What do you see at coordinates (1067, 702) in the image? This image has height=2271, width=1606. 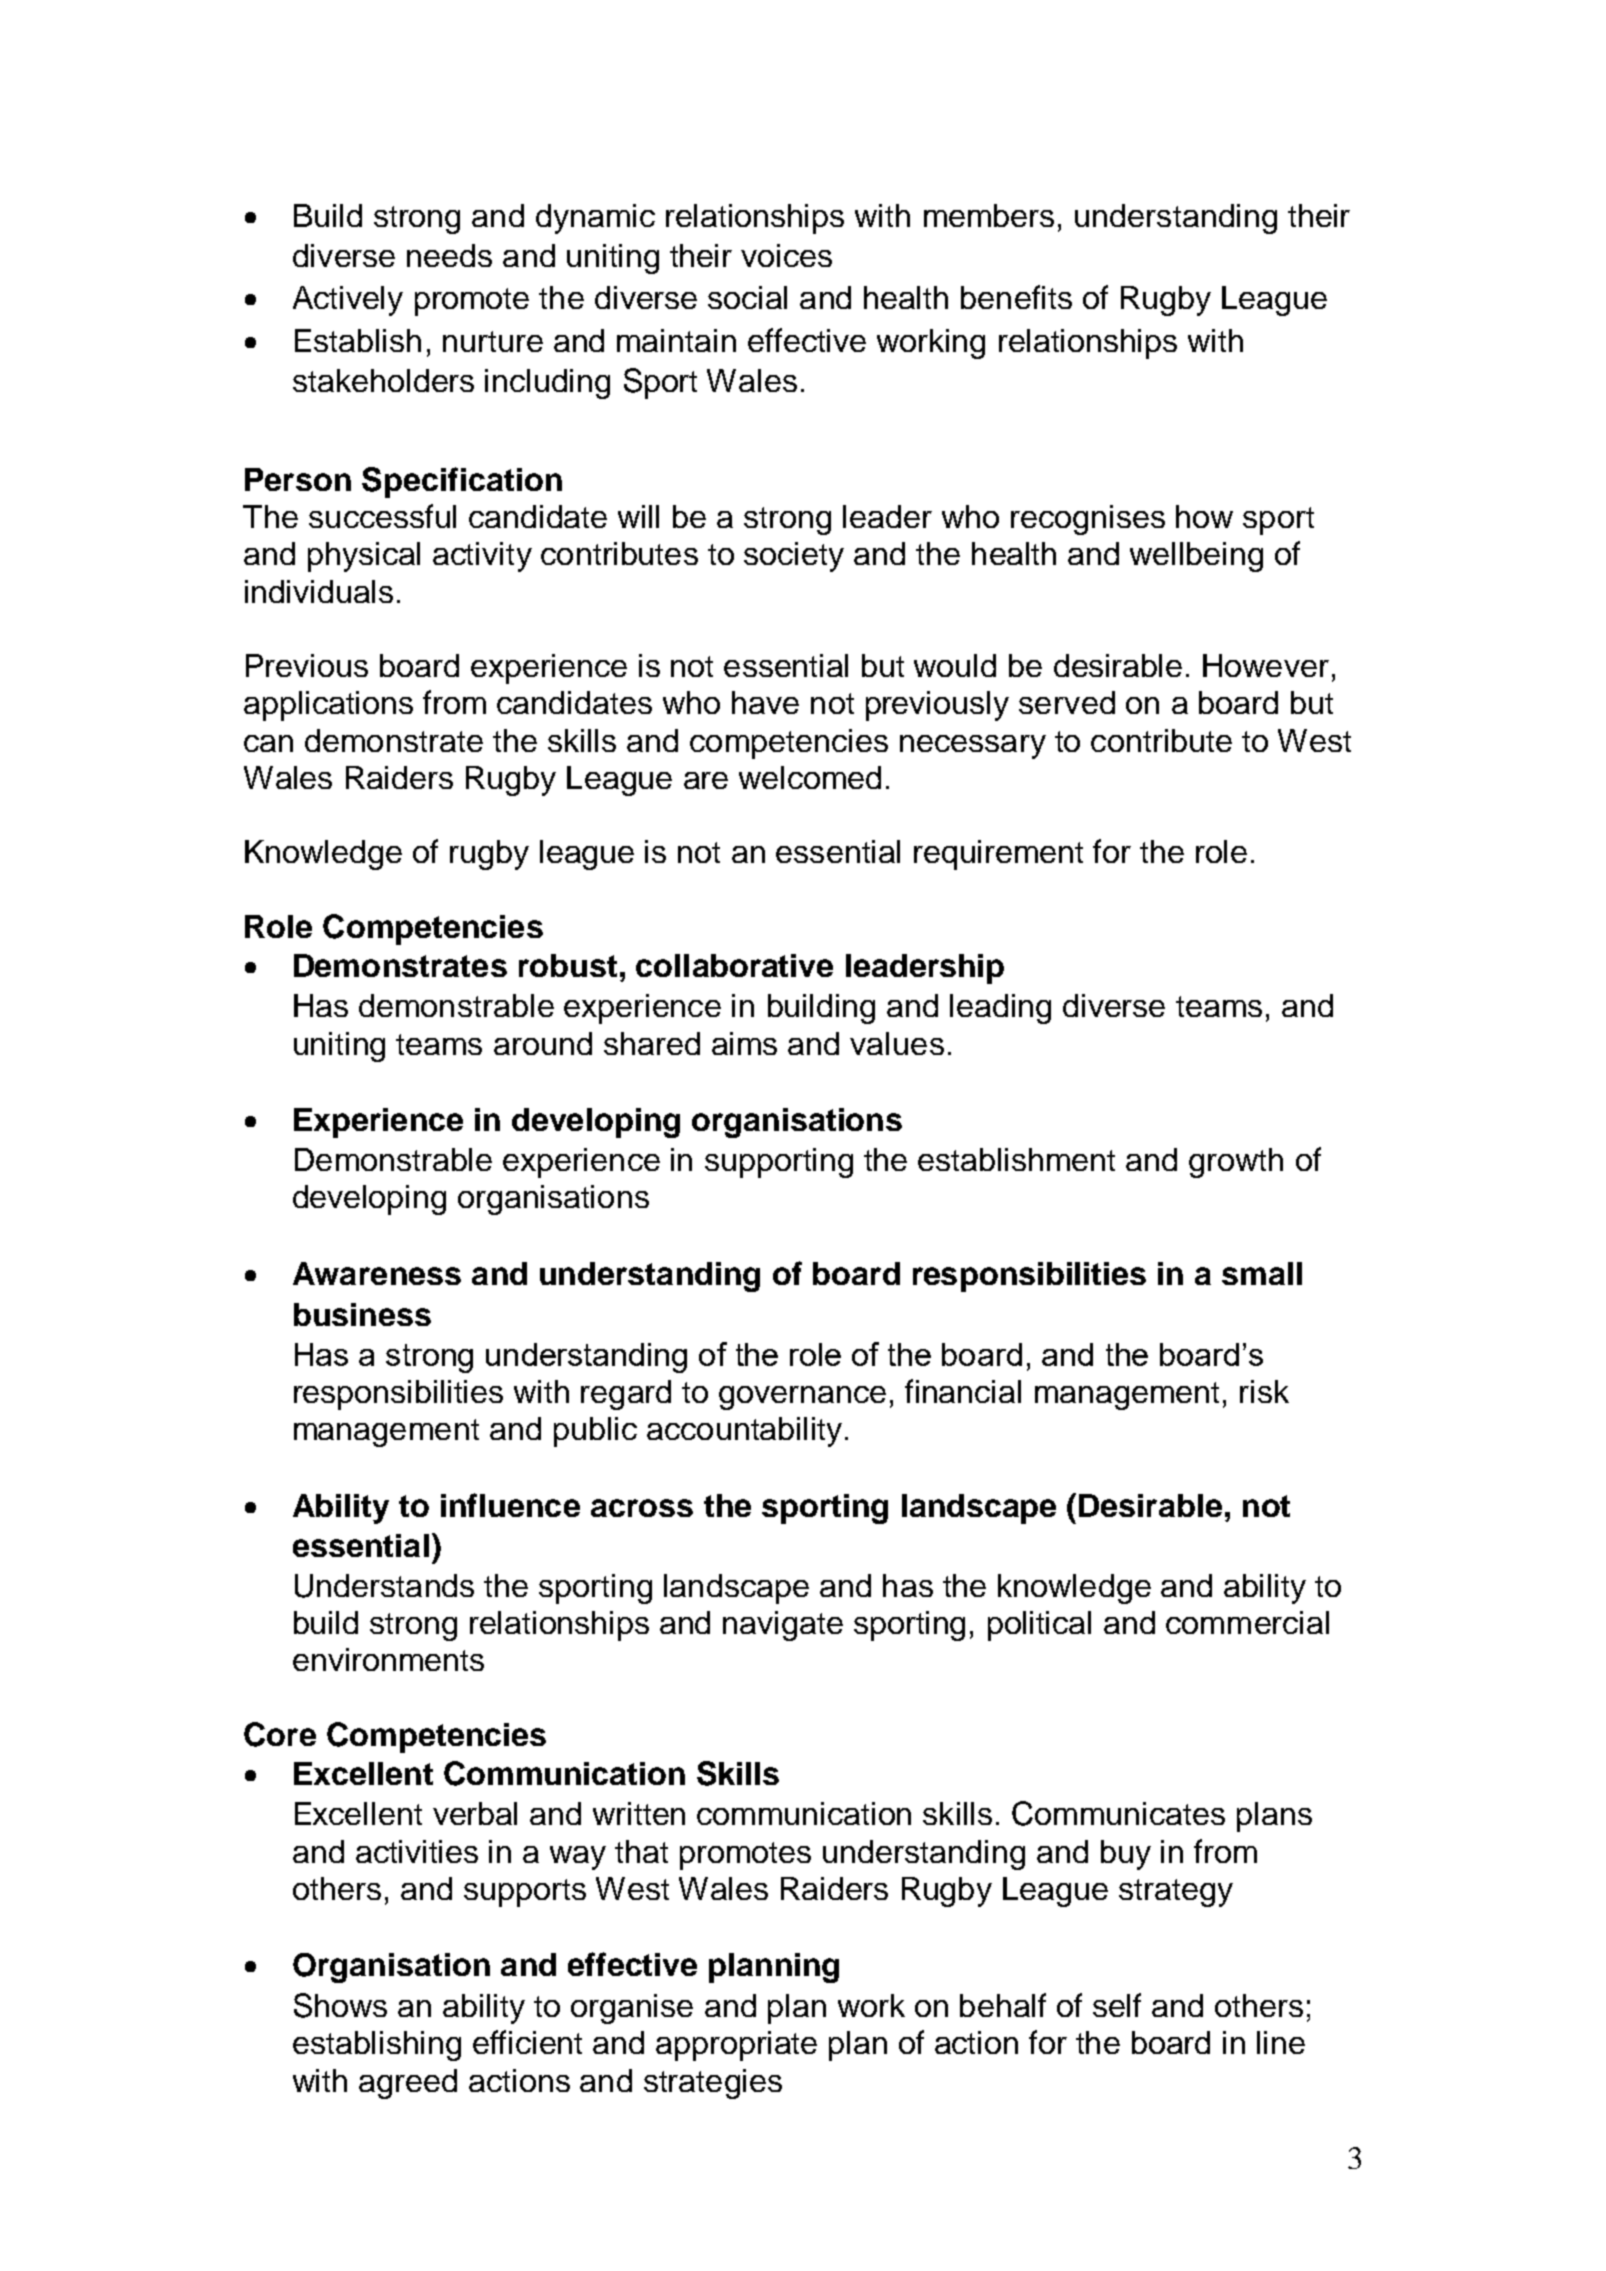 I see `served` at bounding box center [1067, 702].
